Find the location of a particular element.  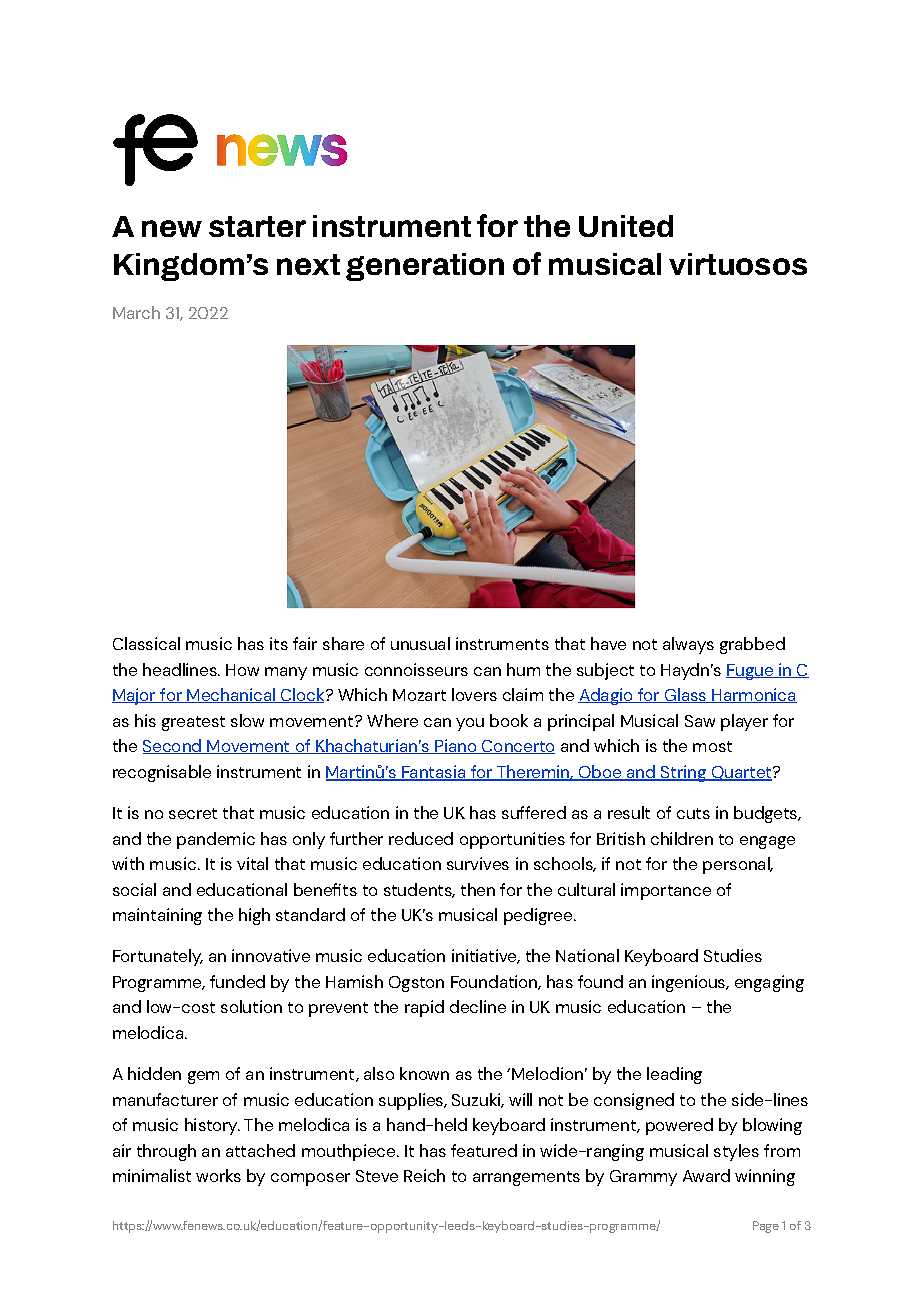

Reich is located at coordinates (424, 1175).
